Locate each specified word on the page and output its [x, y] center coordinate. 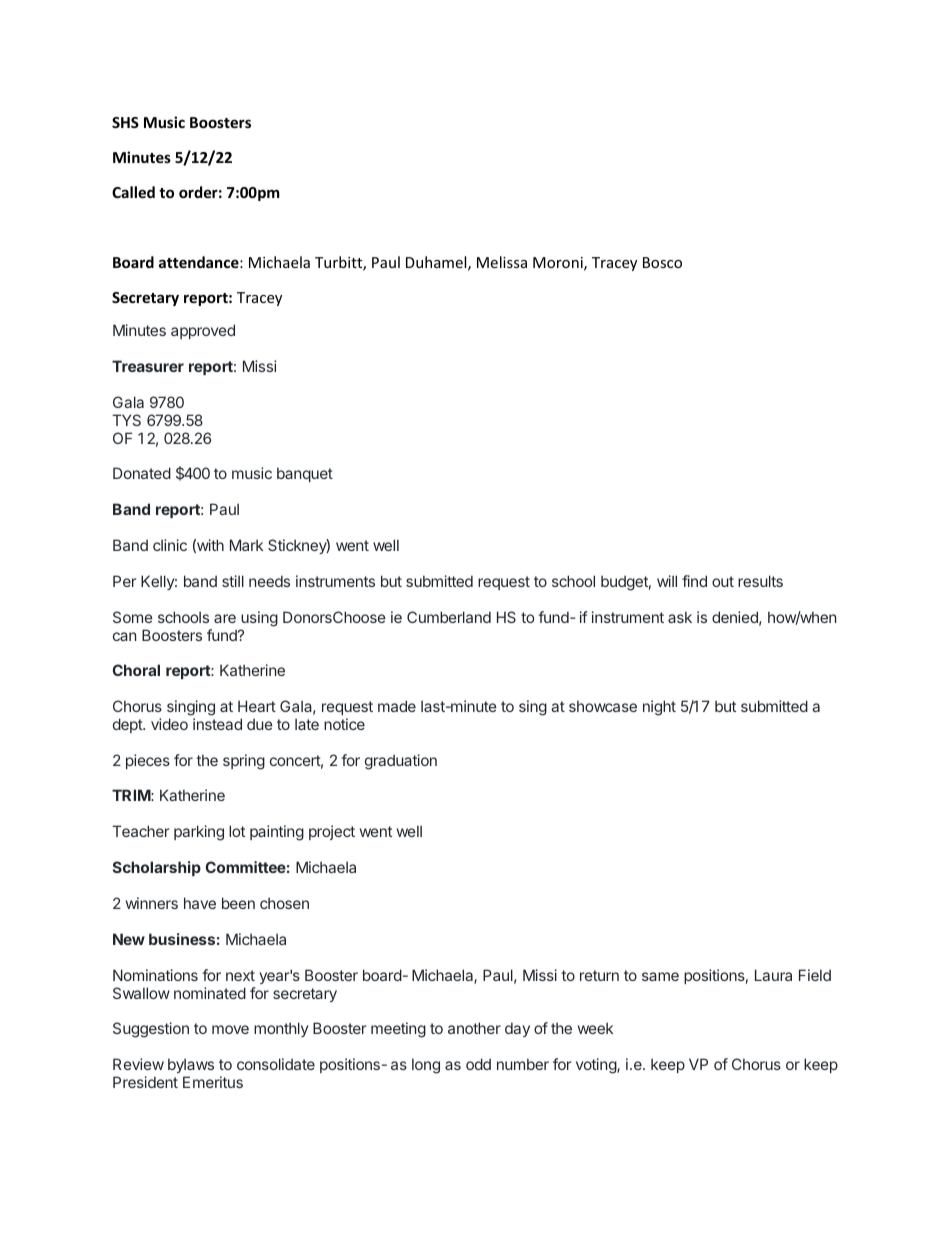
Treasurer [148, 366]
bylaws [191, 1067]
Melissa [502, 262]
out [723, 581]
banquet [305, 474]
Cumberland [449, 617]
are [225, 618]
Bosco [662, 262]
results [760, 581]
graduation [401, 762]
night [659, 708]
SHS [125, 122]
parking [199, 833]
